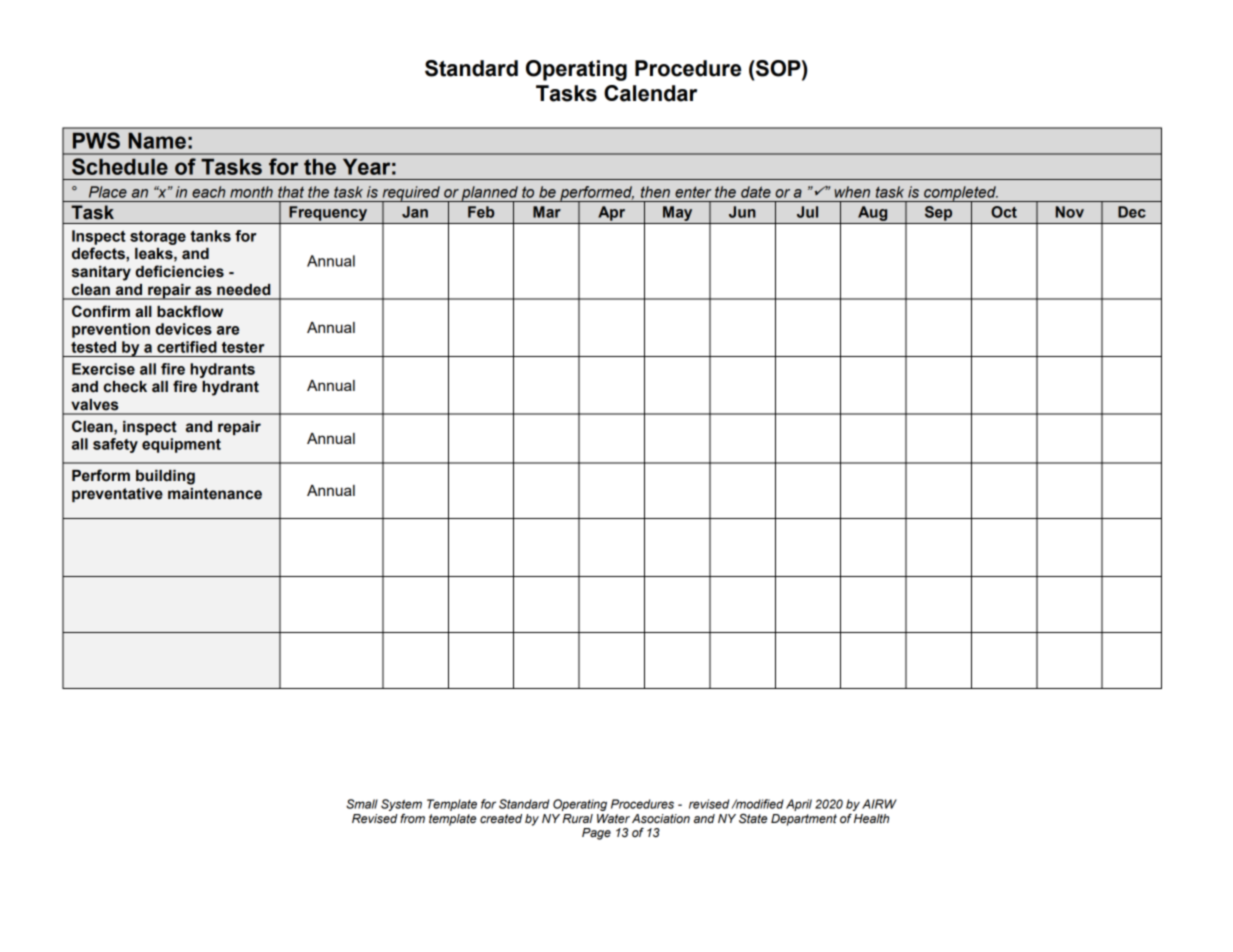 Image resolution: width=1233 pixels, height=952 pixels. What do you see at coordinates (215, 494) in the screenshot?
I see `maintenance` at bounding box center [215, 494].
